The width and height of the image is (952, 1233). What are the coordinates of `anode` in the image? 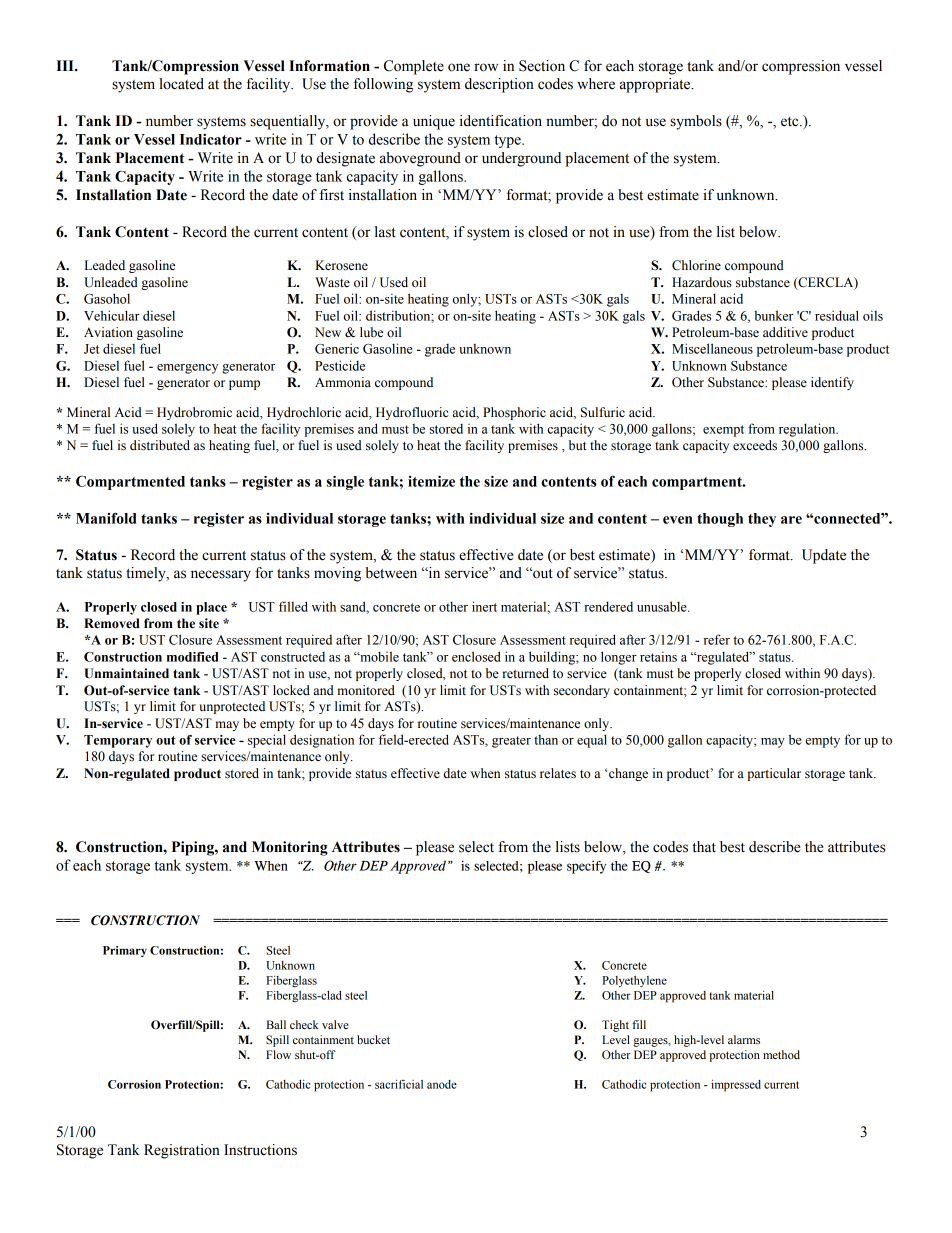 It's located at (442, 1084).
